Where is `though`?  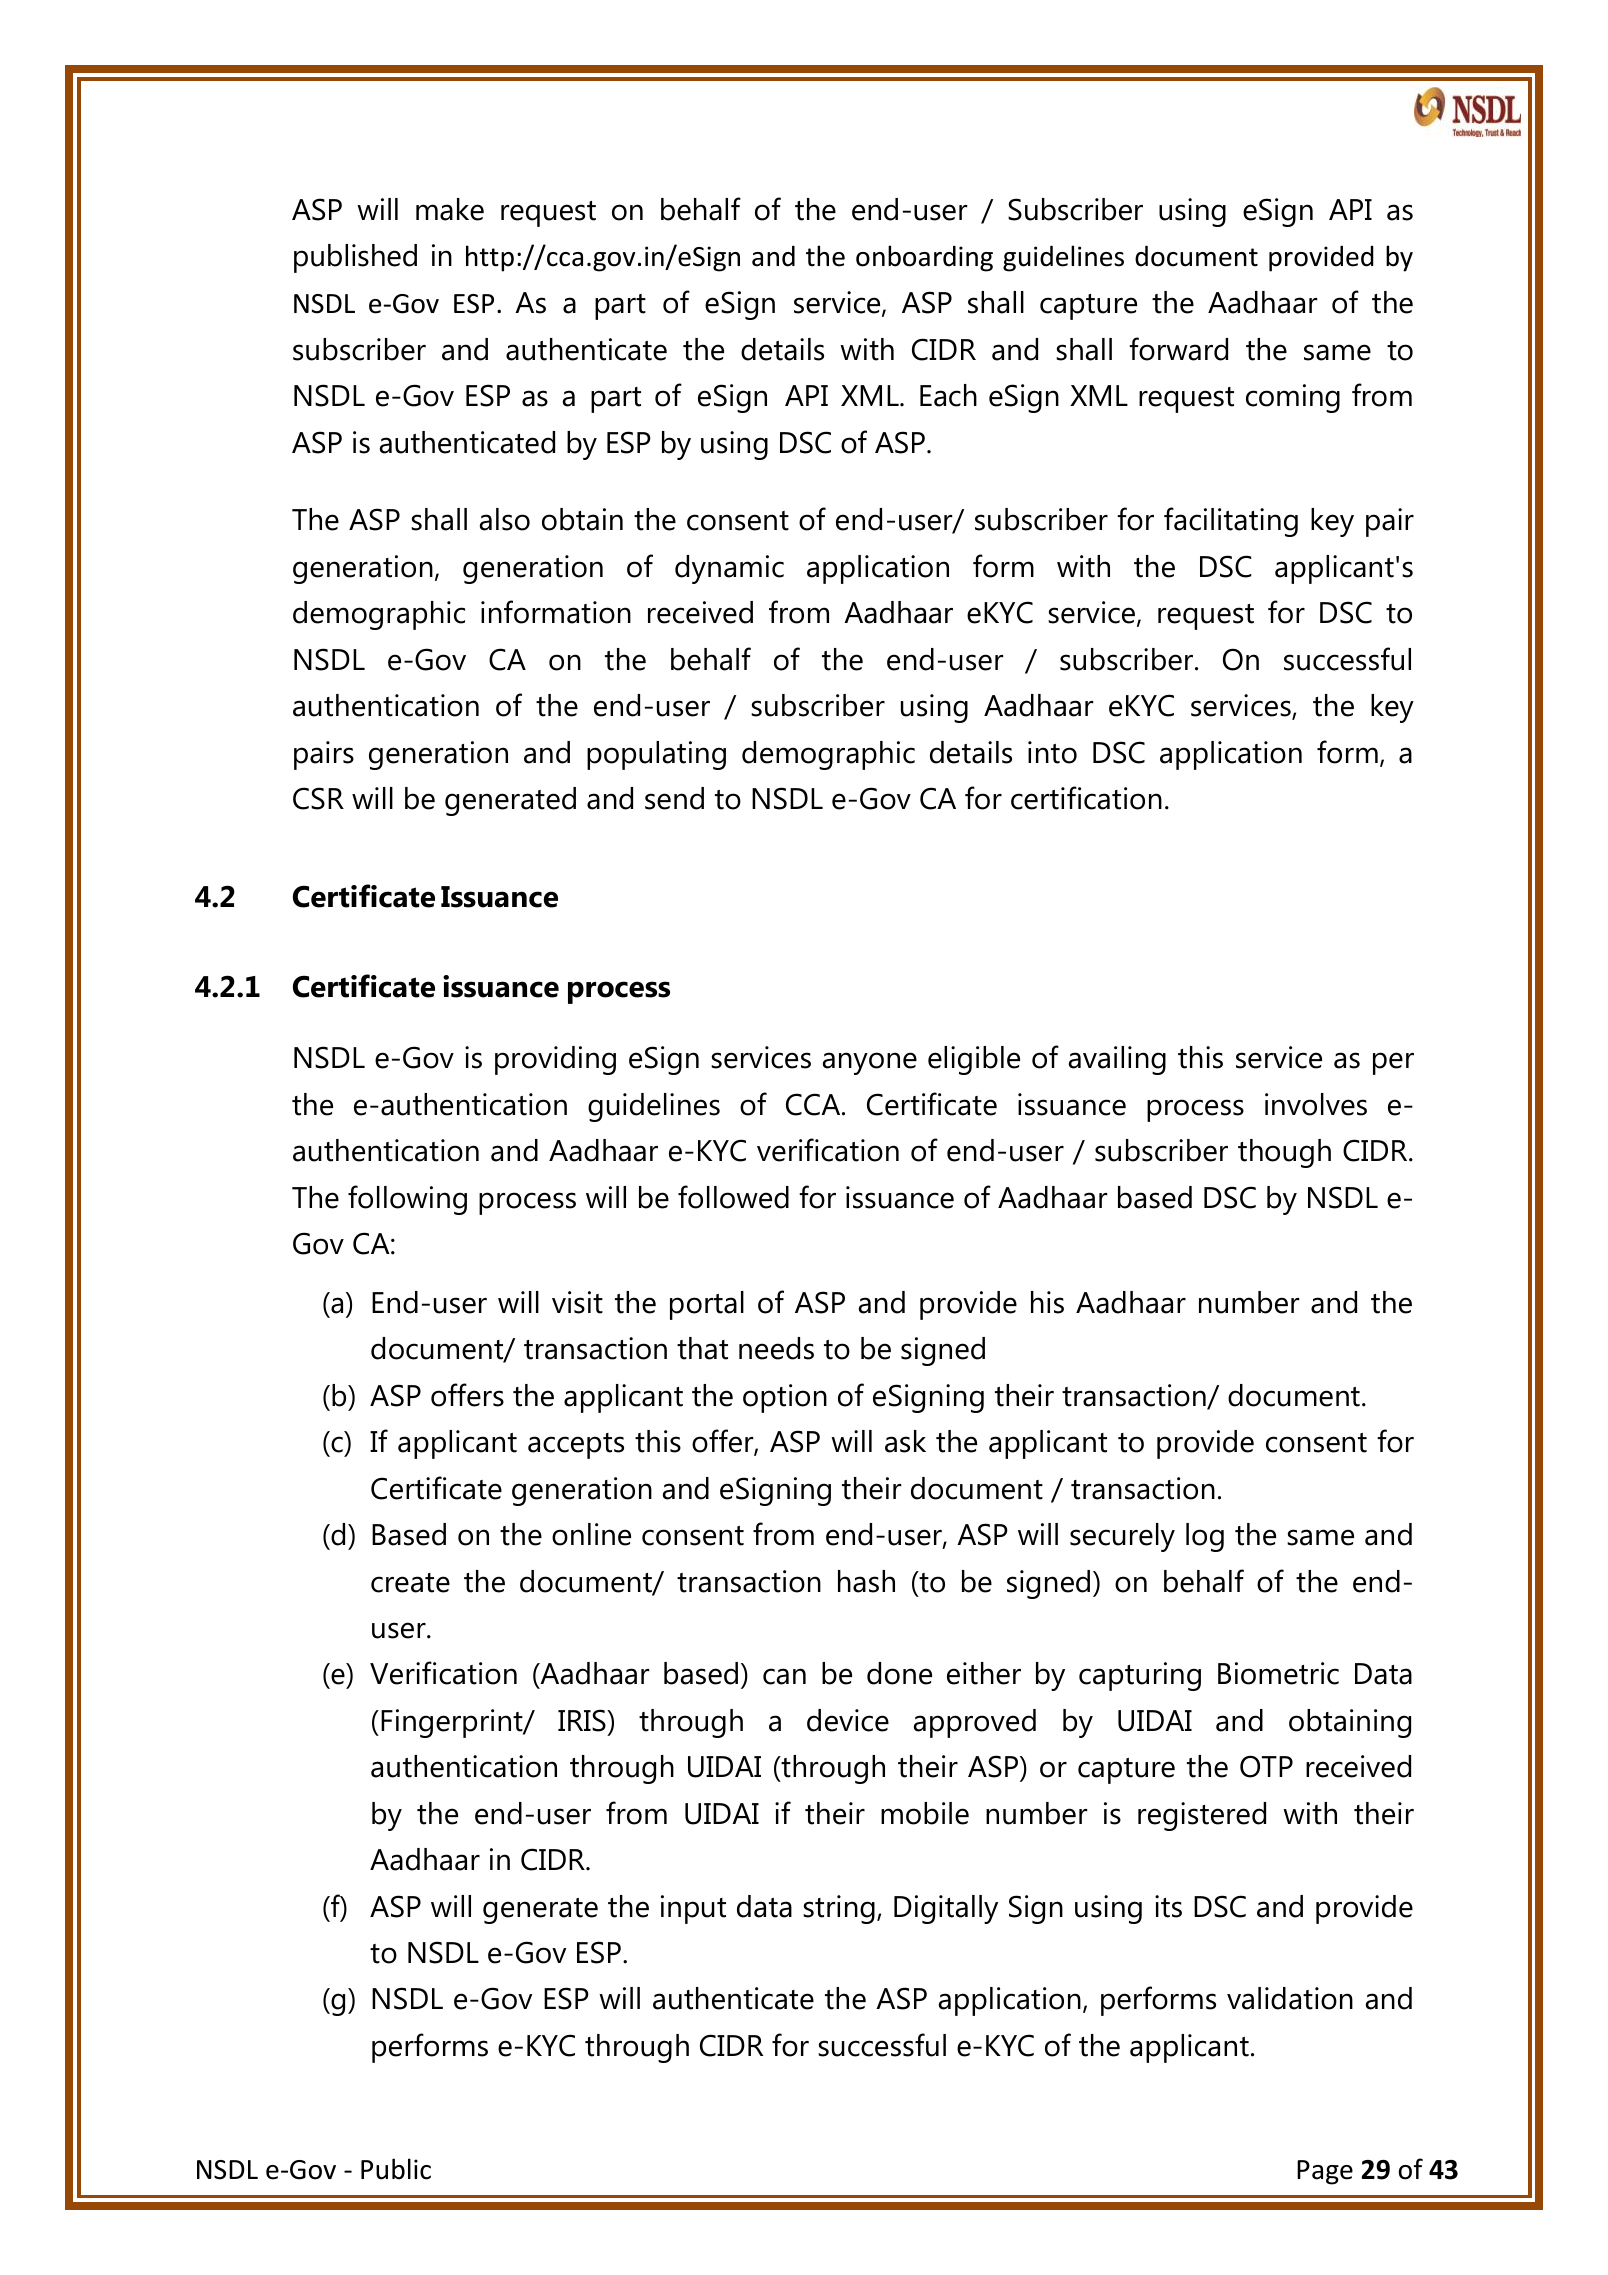
though is located at coordinates (1284, 1153).
